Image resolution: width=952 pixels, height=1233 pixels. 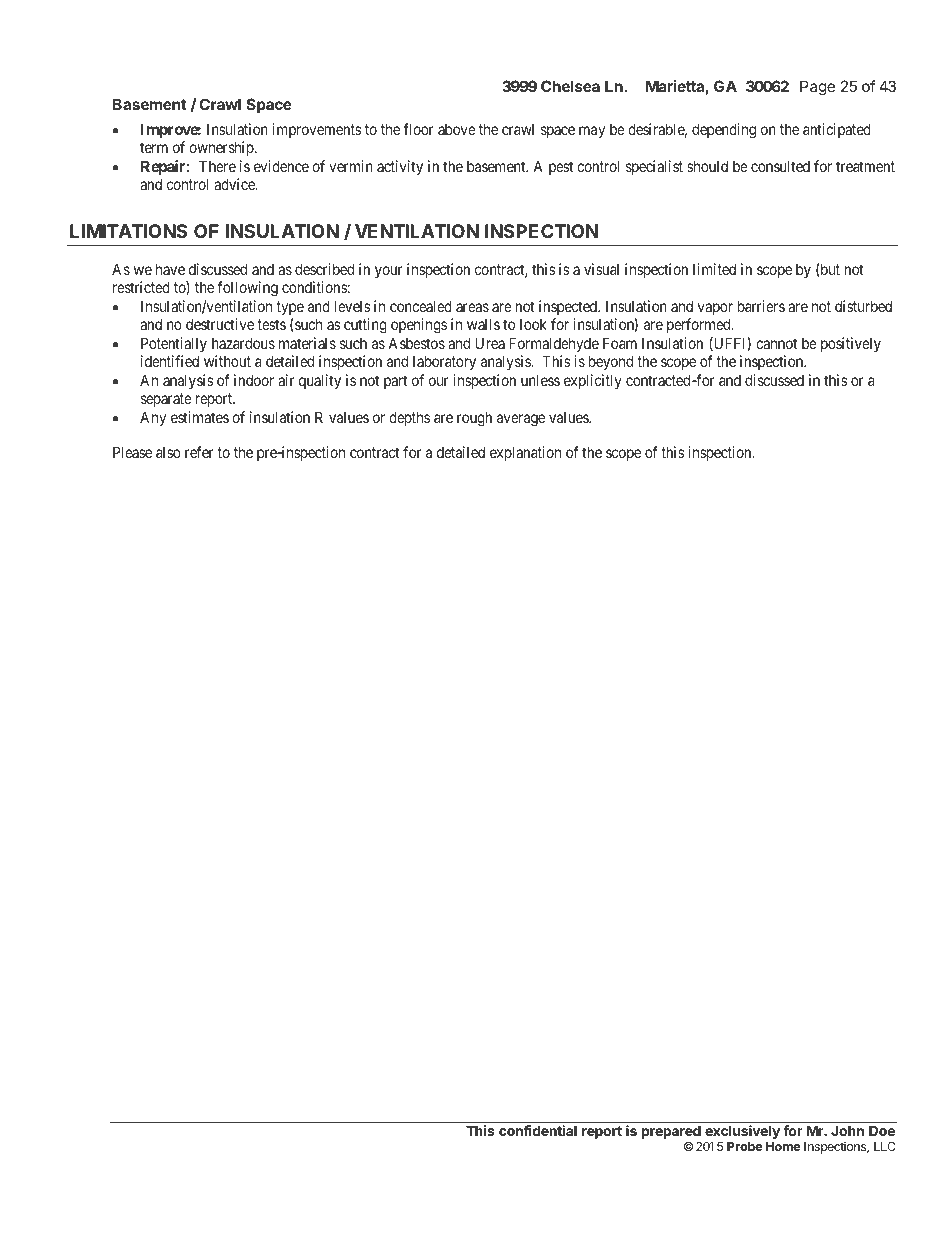 I want to click on also, so click(x=168, y=452).
